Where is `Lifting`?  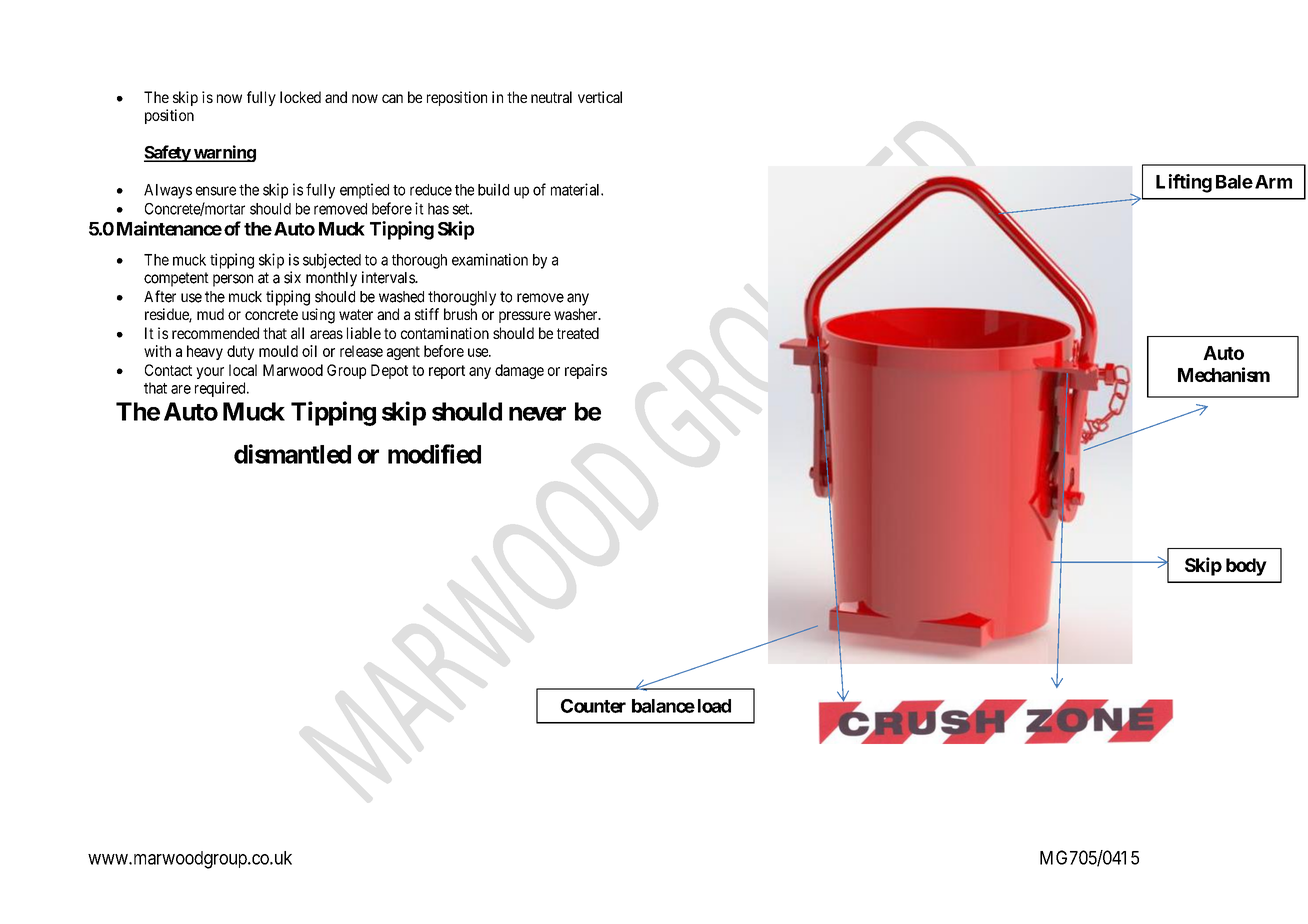
Lifting is located at coordinates (1184, 183).
